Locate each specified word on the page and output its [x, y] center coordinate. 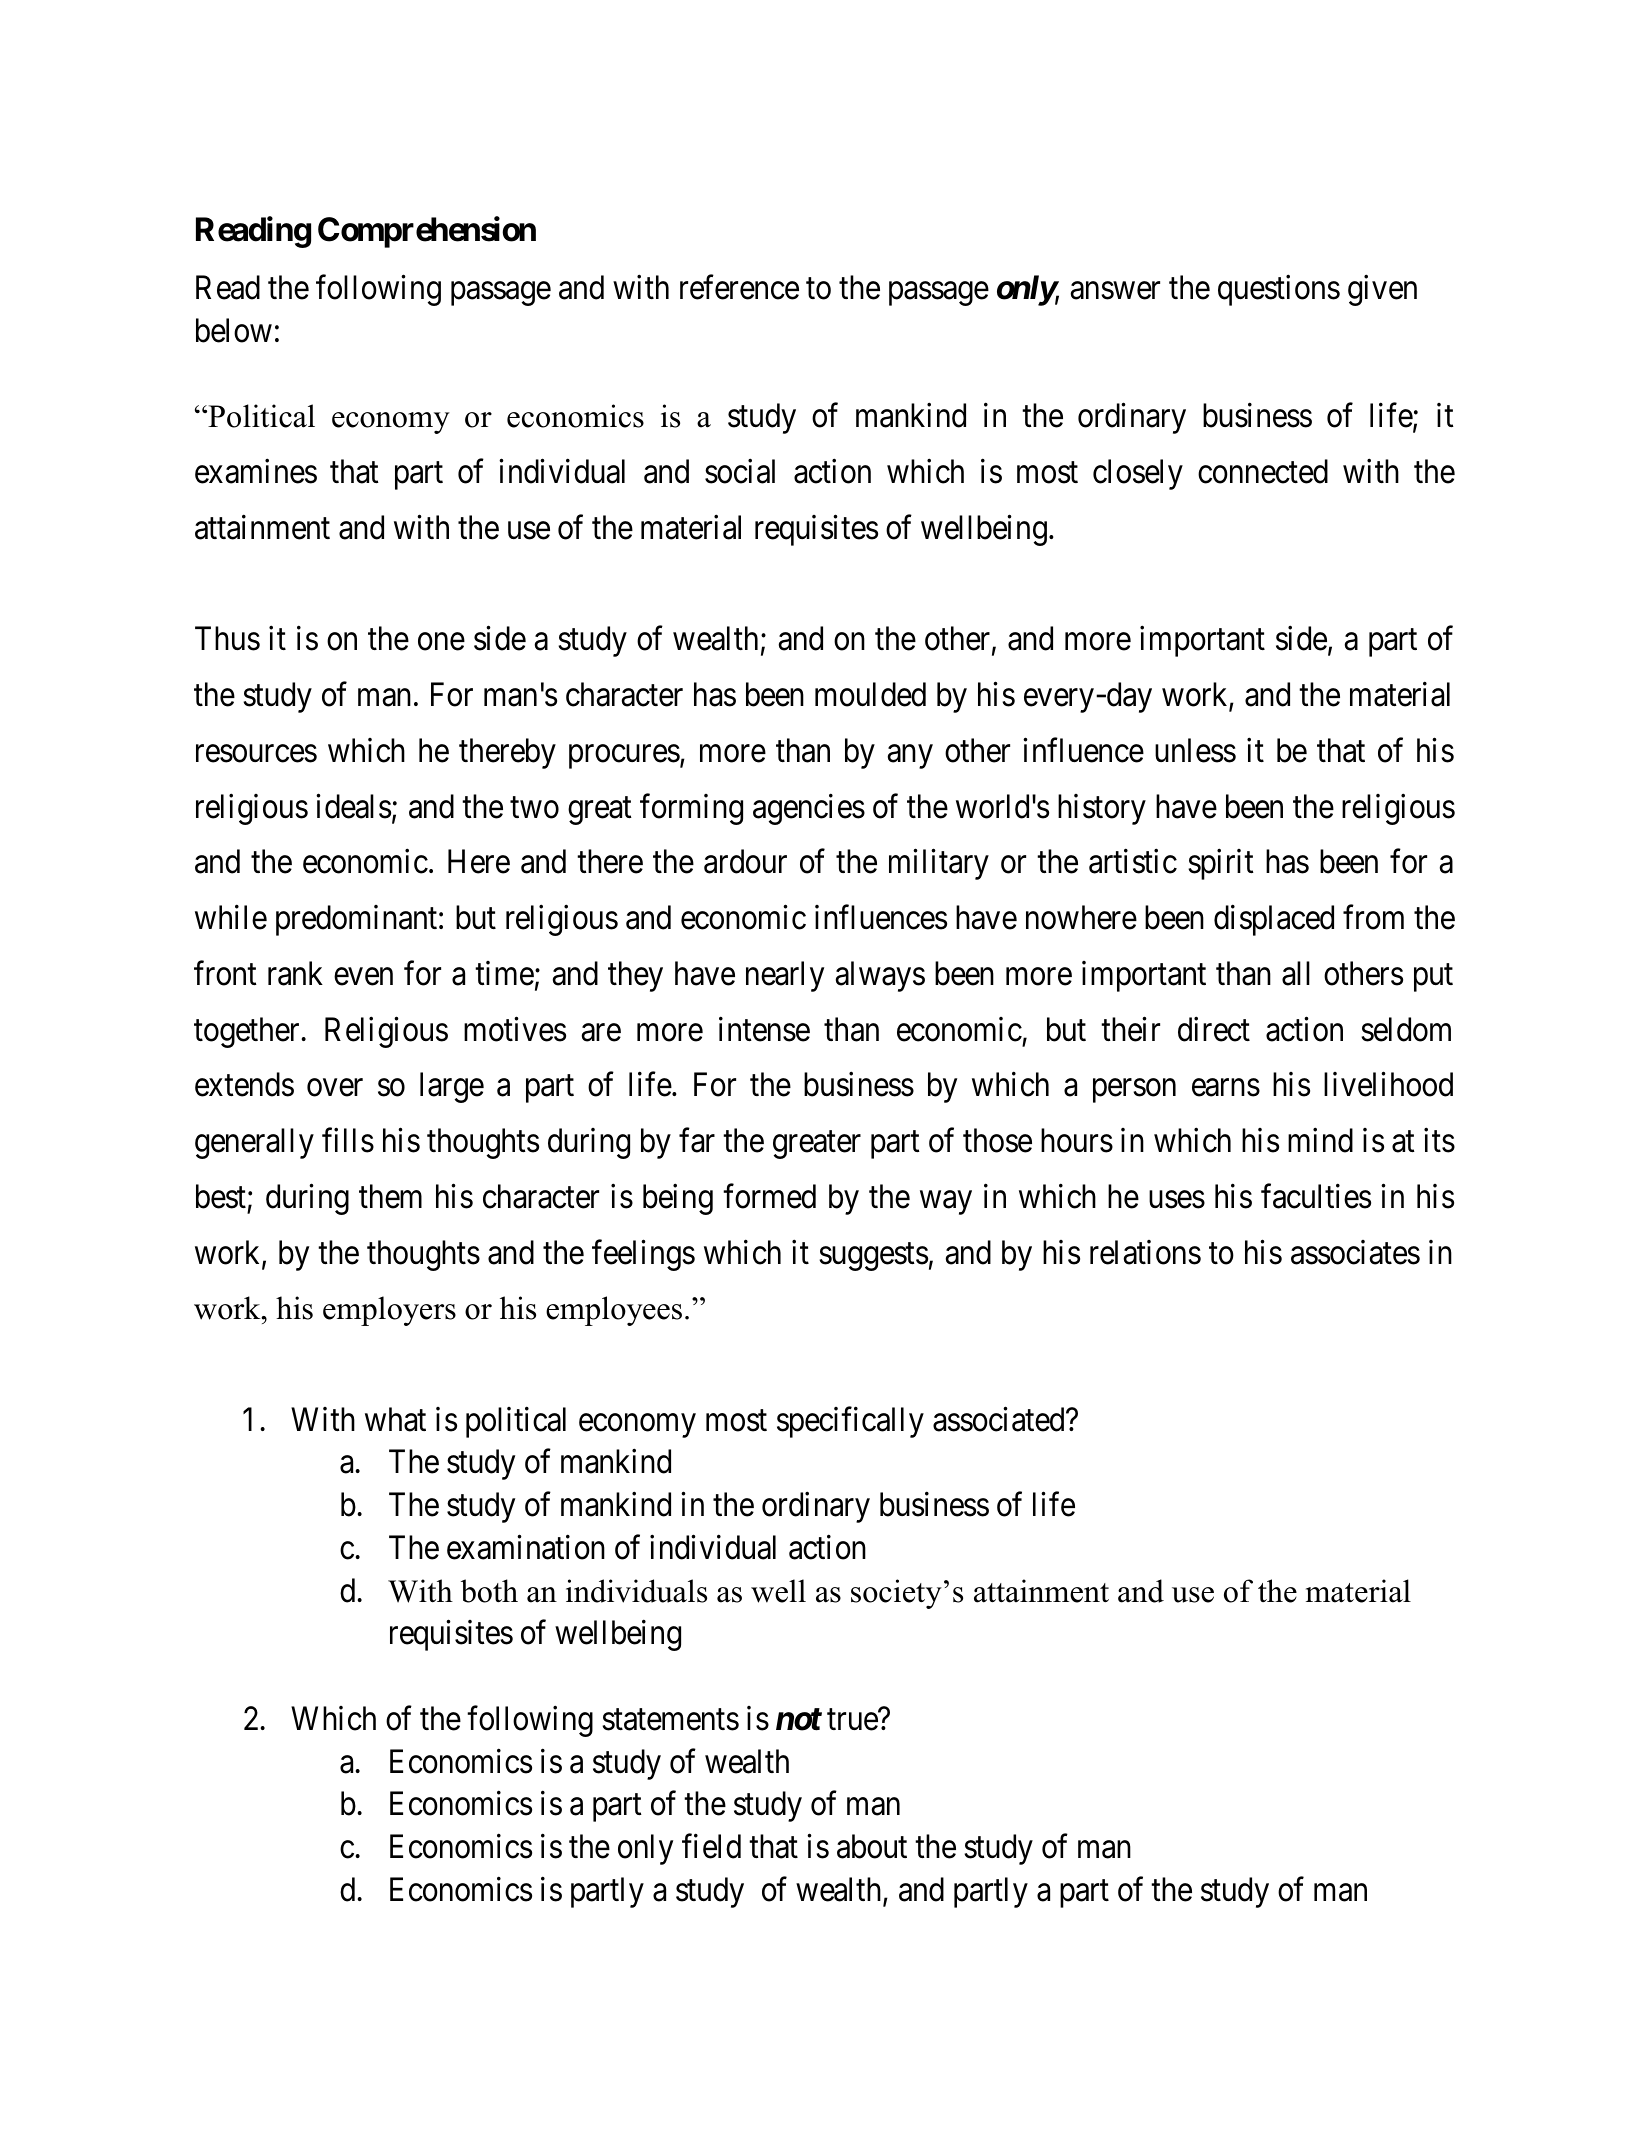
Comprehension [427, 232]
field [711, 1846]
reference [739, 287]
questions [1279, 290]
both [489, 1591]
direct [1214, 1029]
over [335, 1088]
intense [764, 1029]
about [872, 1846]
